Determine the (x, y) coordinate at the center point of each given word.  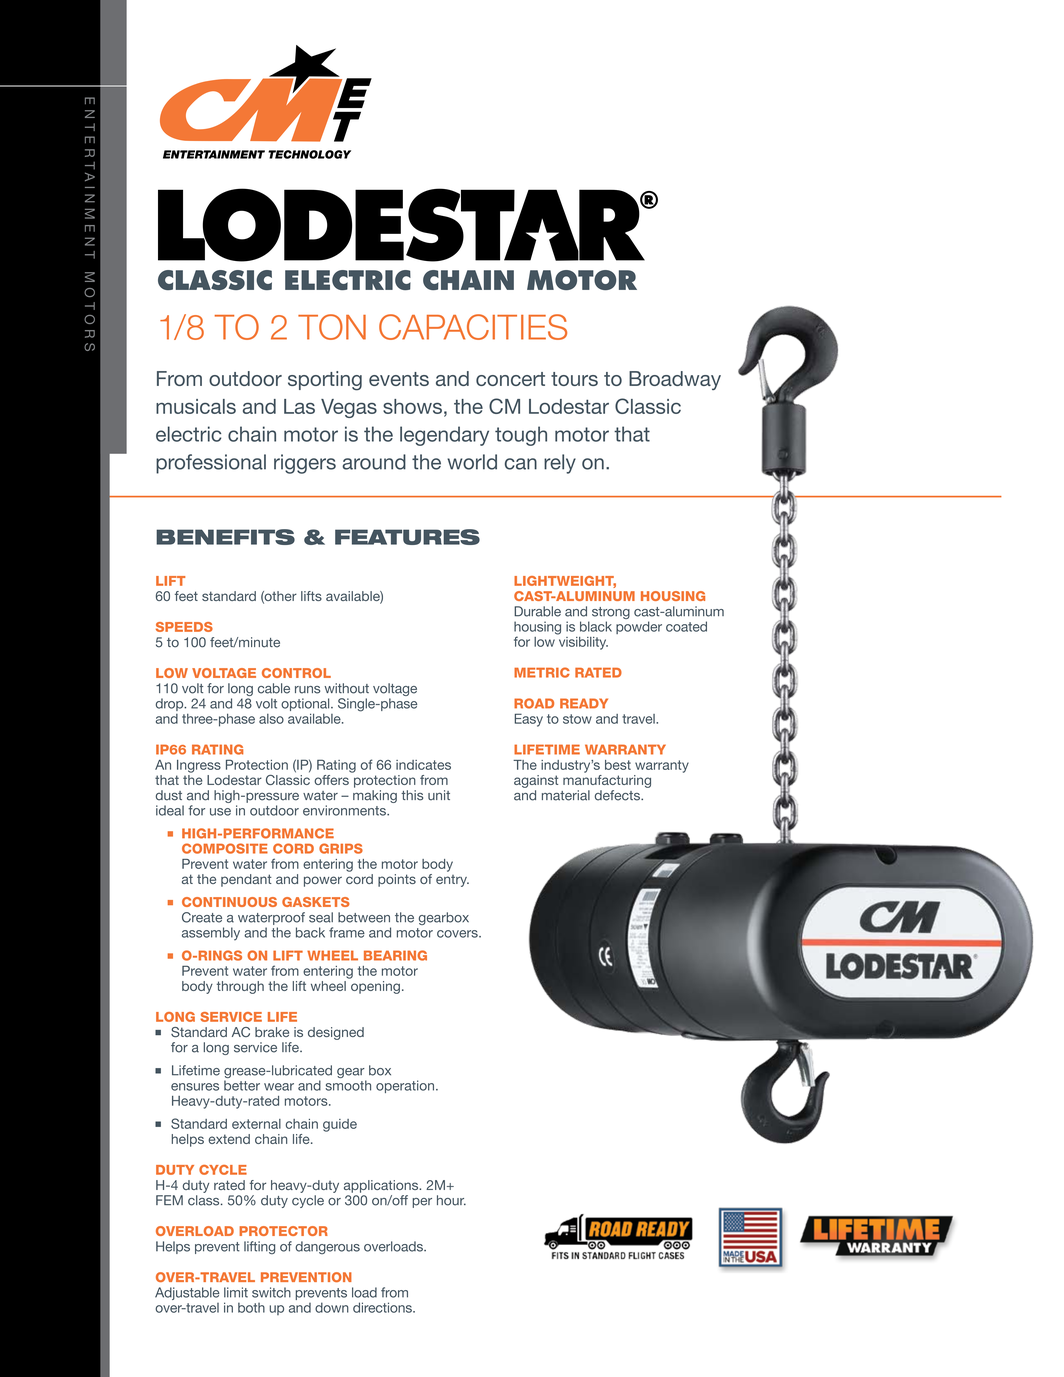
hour (451, 1200)
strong (611, 614)
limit (236, 1292)
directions (383, 1307)
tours (574, 379)
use (220, 812)
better (242, 1085)
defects (618, 795)
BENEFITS (225, 537)
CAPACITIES (473, 327)
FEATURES (407, 537)
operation (405, 1086)
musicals (196, 406)
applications (382, 1186)
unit (439, 795)
